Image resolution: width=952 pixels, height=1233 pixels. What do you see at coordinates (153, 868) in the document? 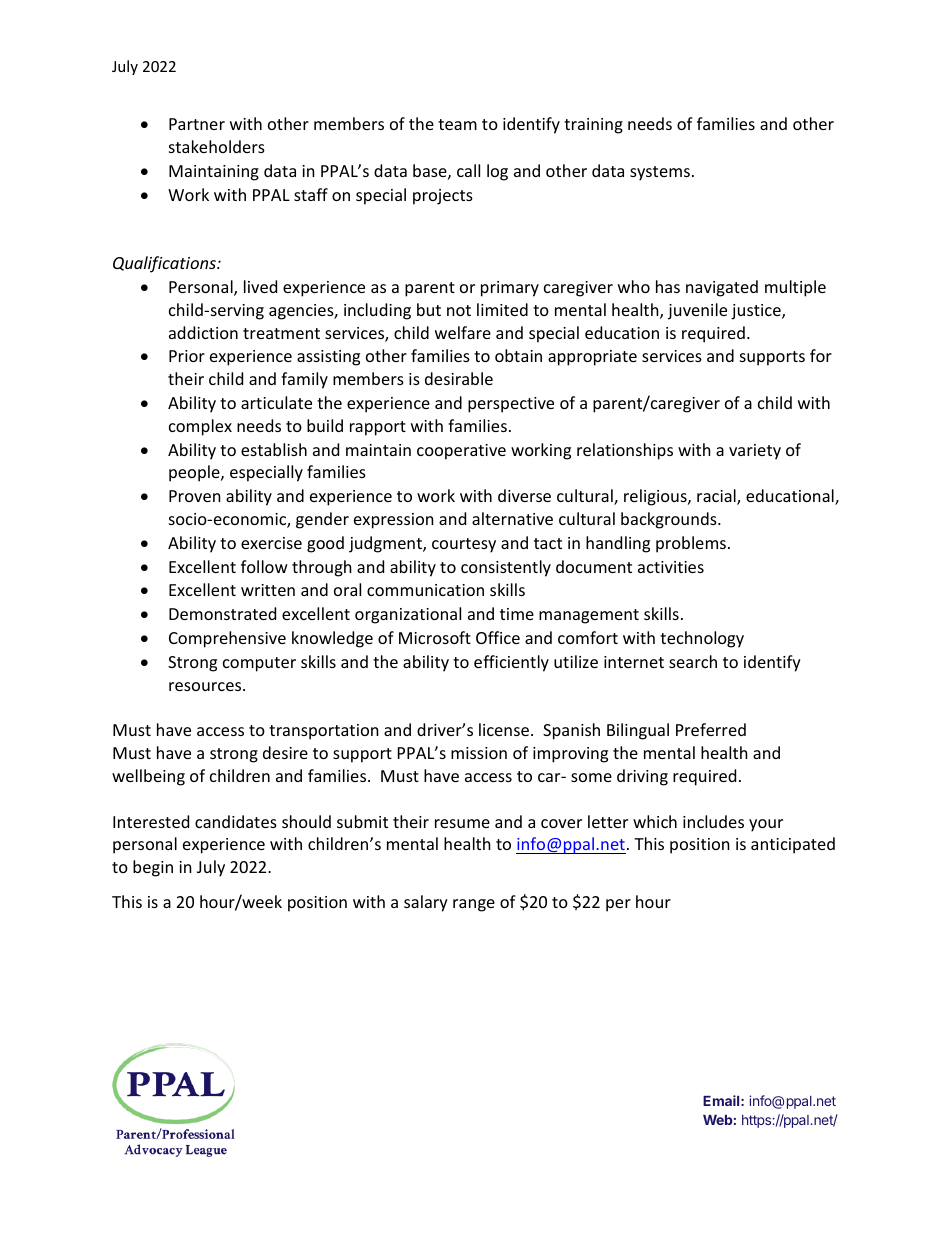
I see `begin` at bounding box center [153, 868].
